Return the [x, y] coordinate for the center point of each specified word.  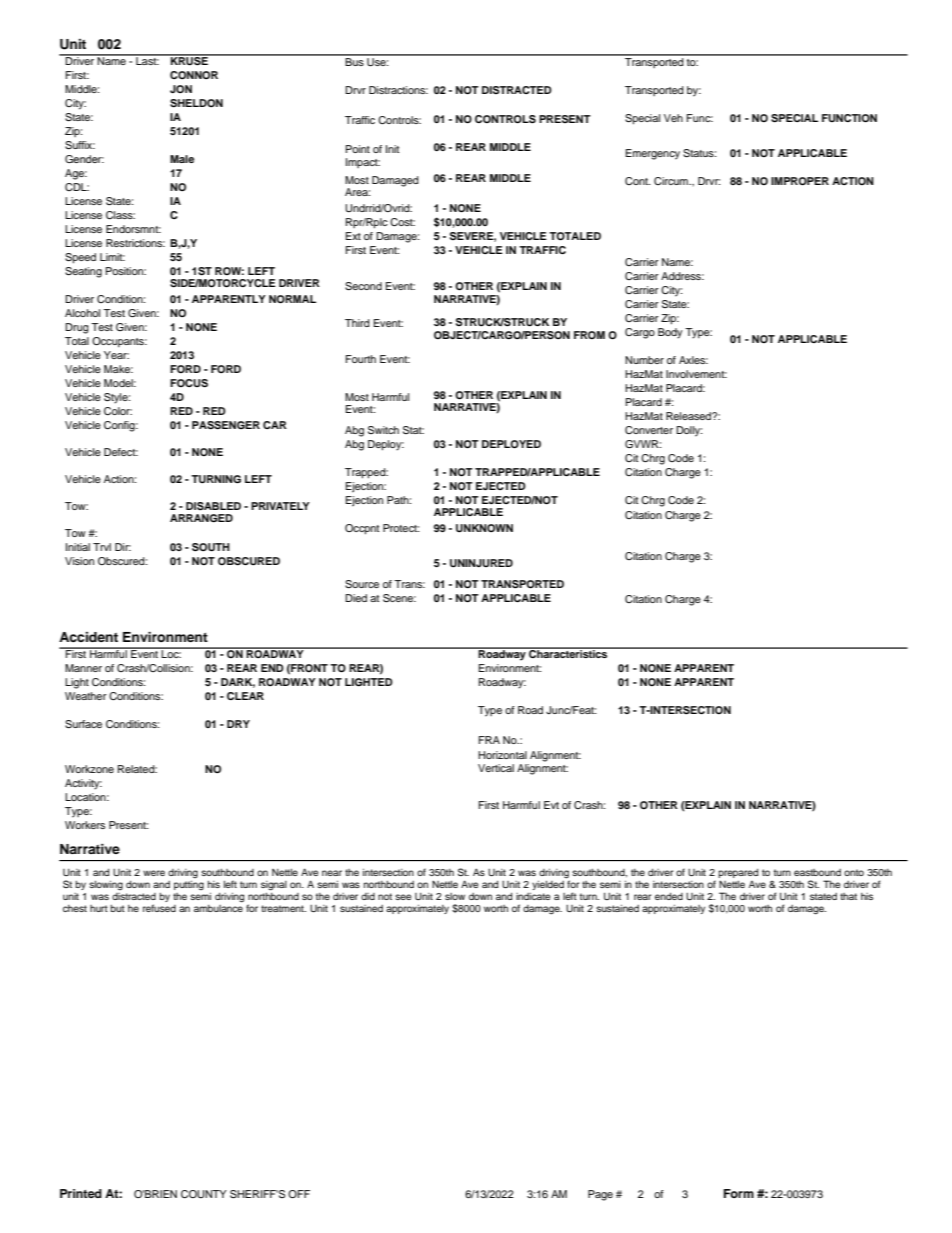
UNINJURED [481, 563]
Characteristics [568, 653]
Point [358, 149]
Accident [88, 637]
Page [600, 1195]
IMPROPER [800, 181]
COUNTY [204, 1194]
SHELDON [196, 103]
